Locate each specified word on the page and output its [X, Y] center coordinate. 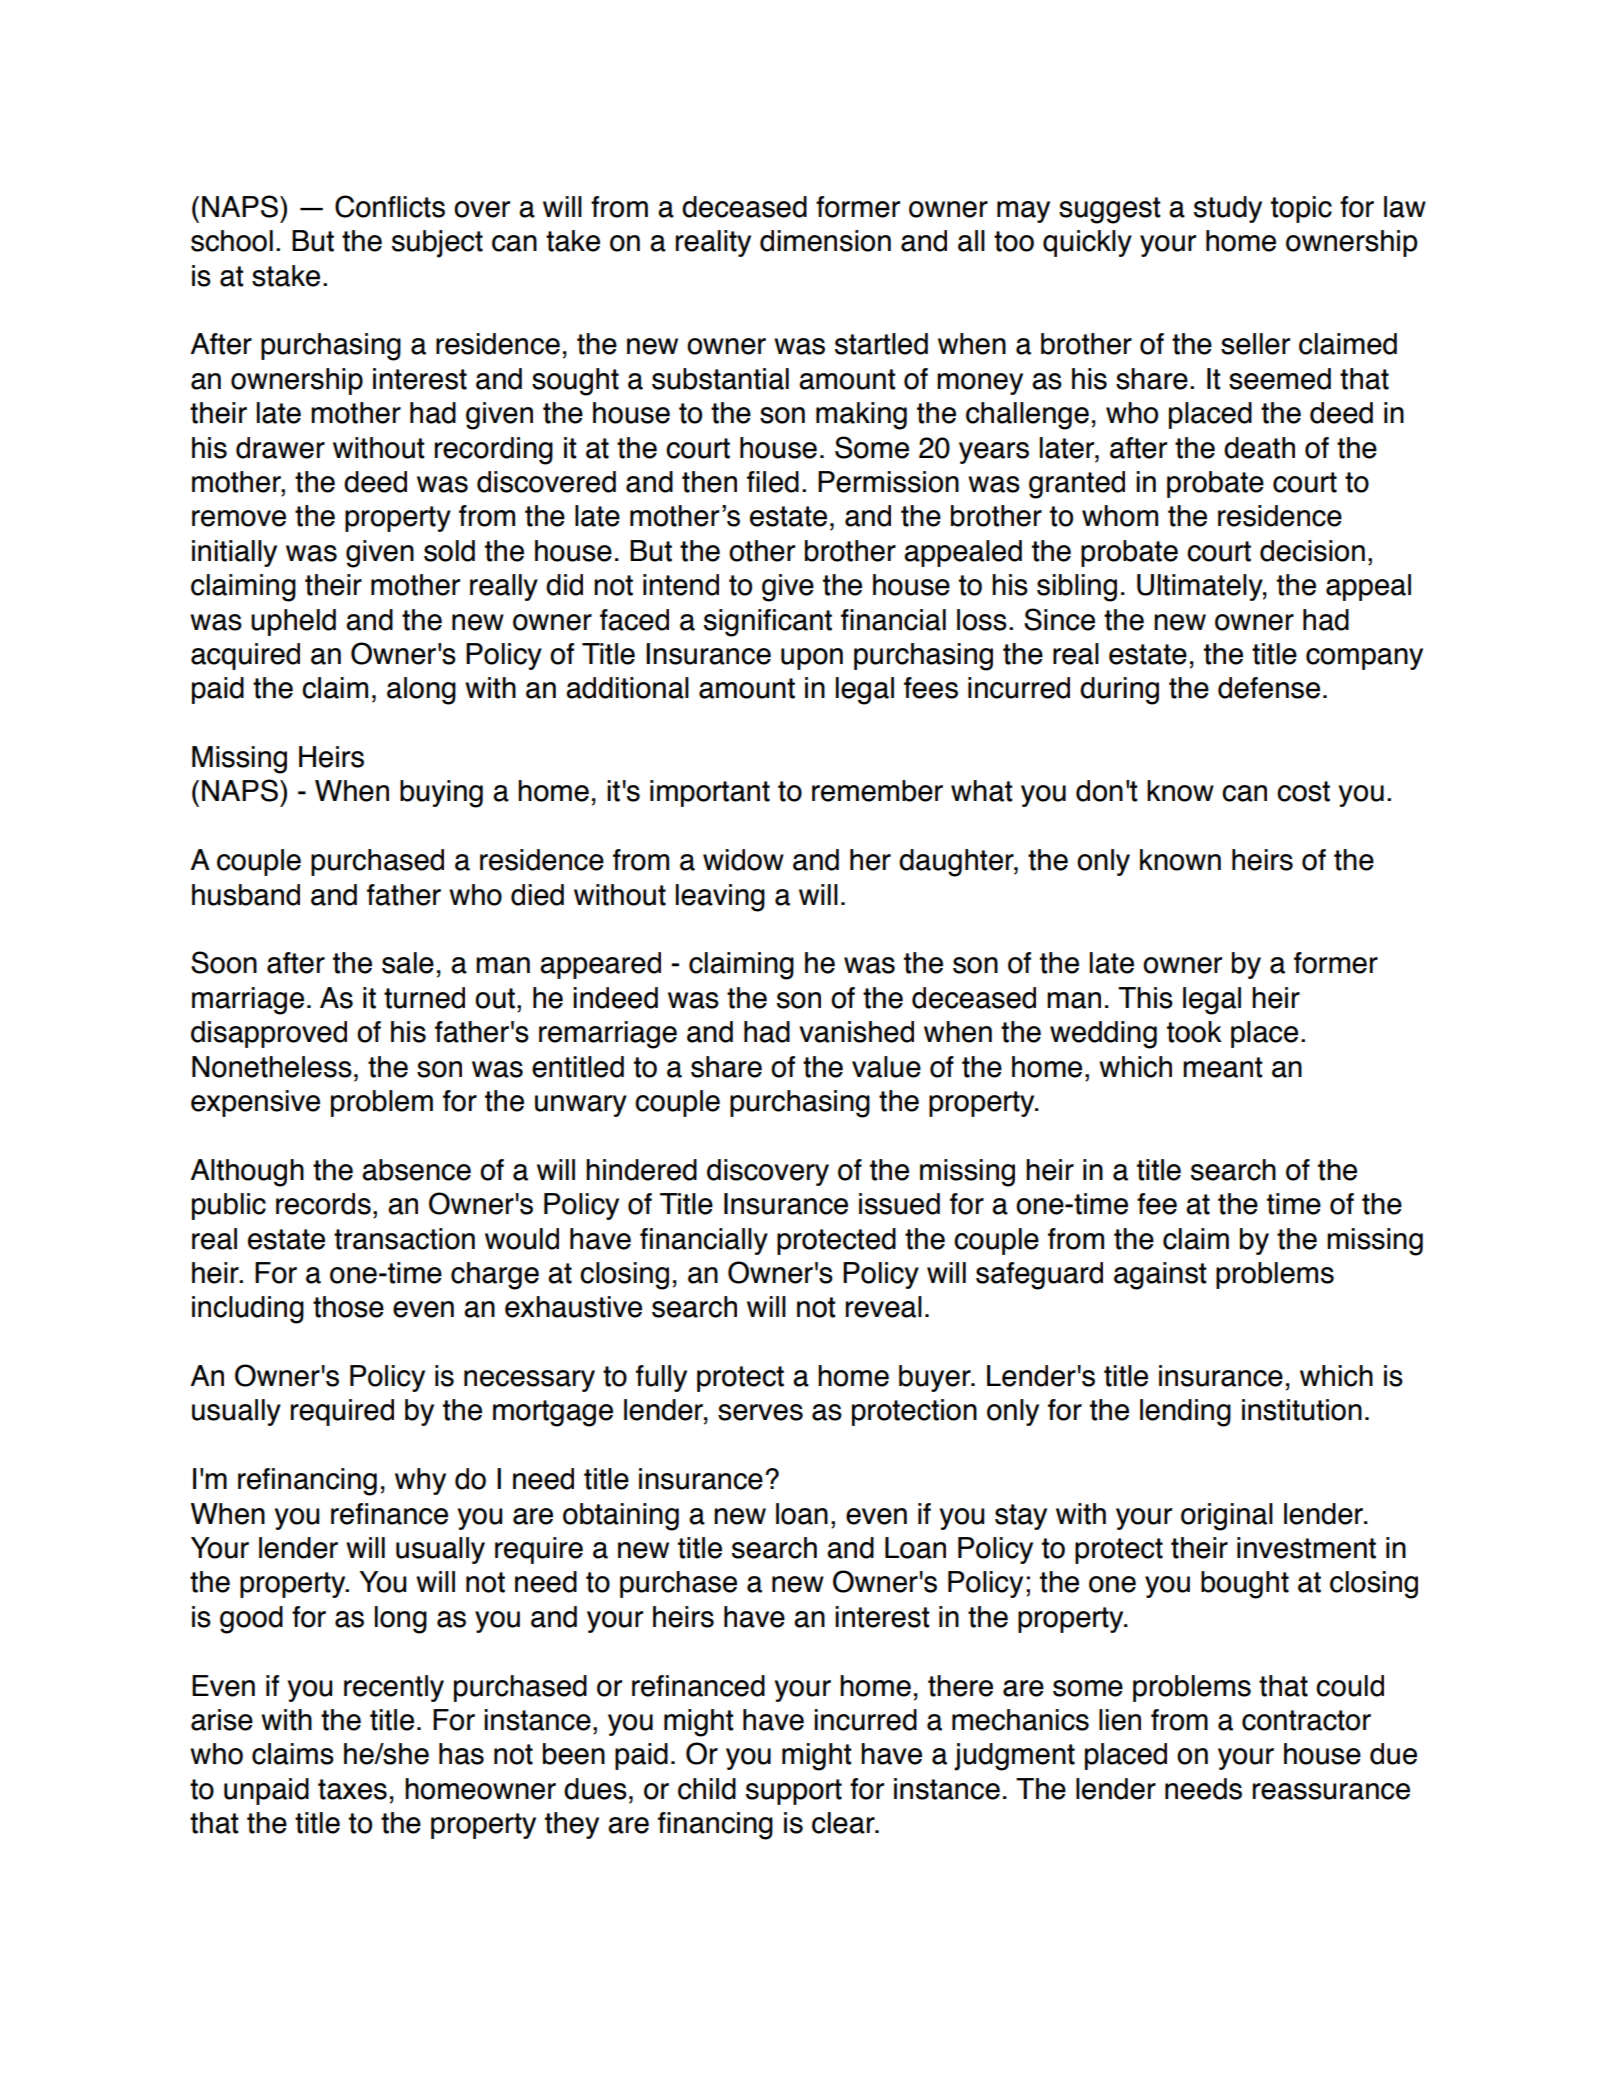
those [348, 1307]
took [1194, 1032]
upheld [293, 622]
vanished [856, 1032]
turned [424, 998]
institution [1302, 1410]
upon [812, 659]
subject [437, 244]
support [794, 1792]
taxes [352, 1789]
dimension [825, 241]
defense [1269, 688]
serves [760, 1412]
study [1228, 209]
